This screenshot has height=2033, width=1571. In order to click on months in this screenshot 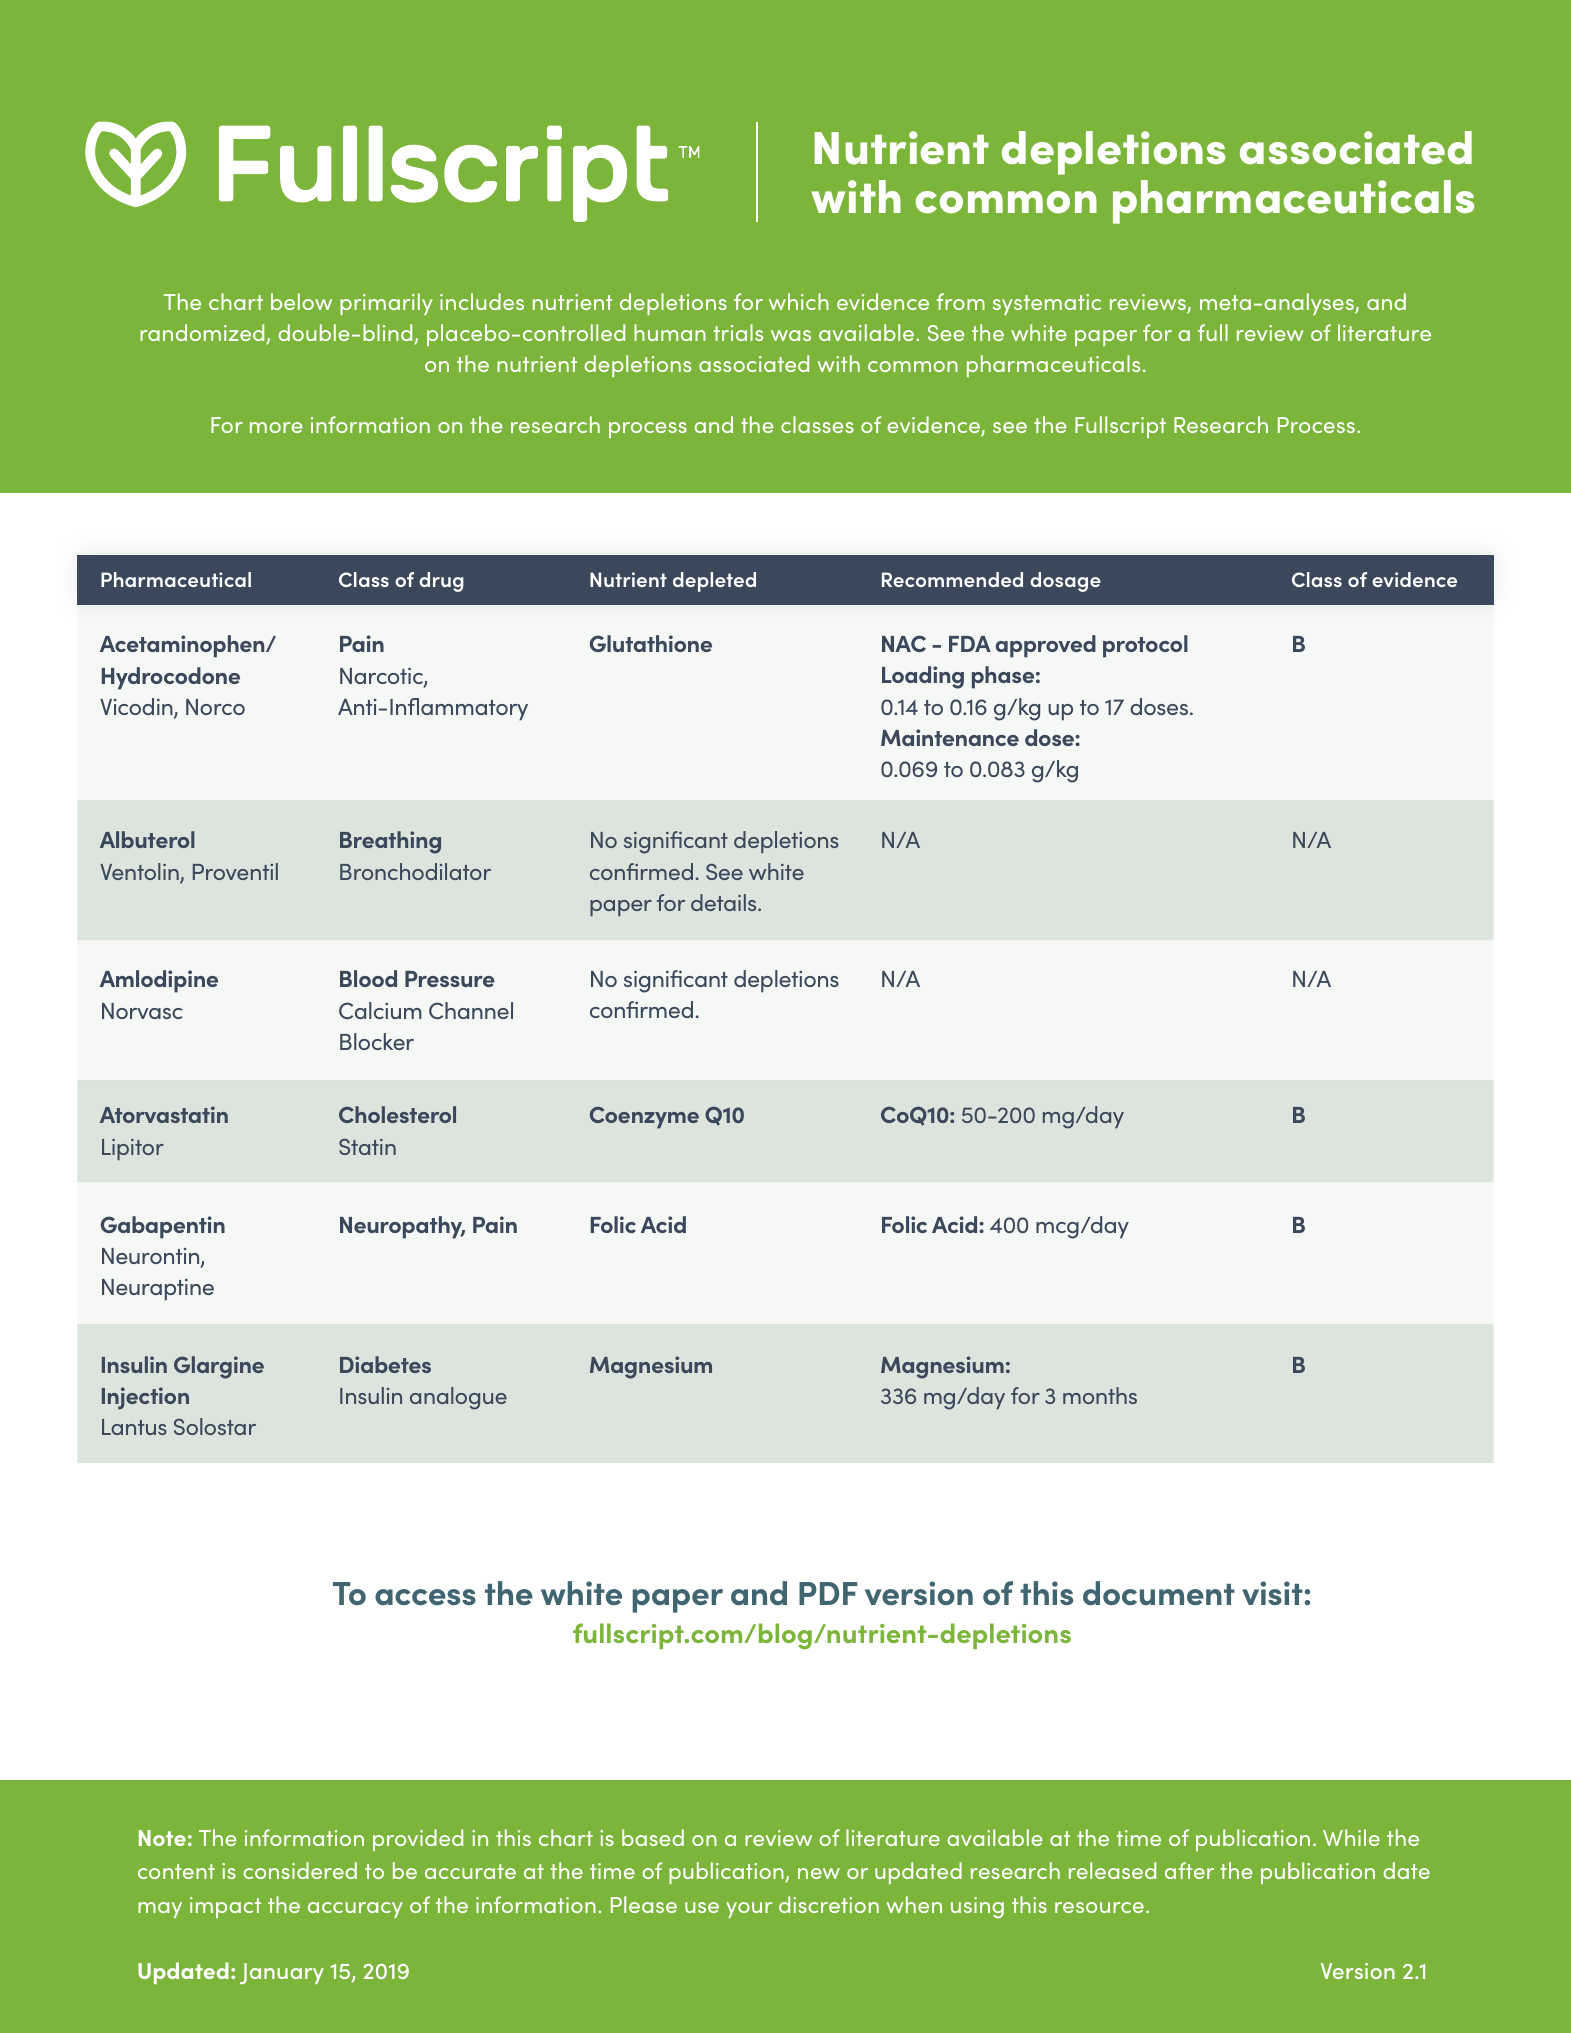, I will do `click(1100, 1395)`.
